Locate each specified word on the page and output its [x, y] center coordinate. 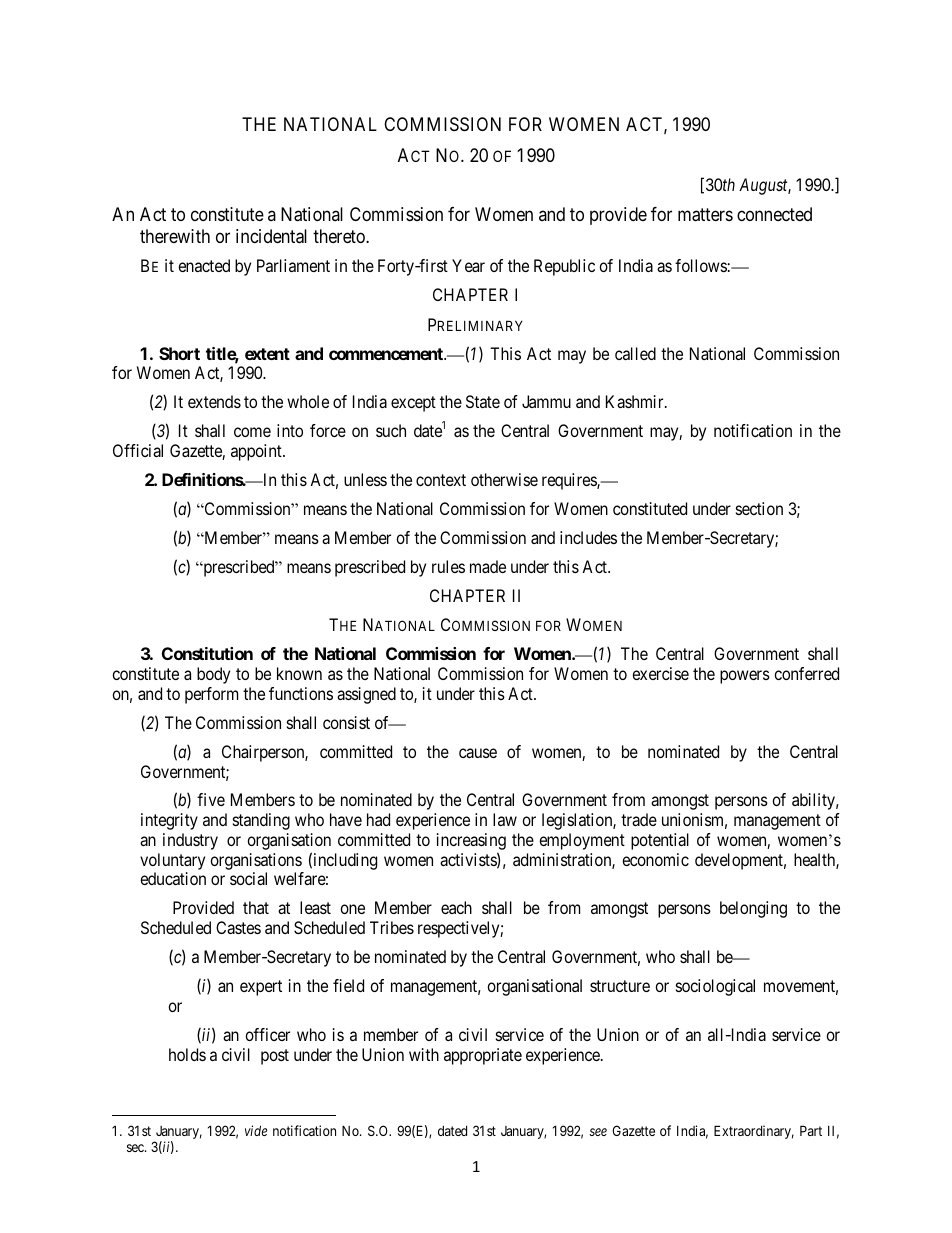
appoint [257, 452]
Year [468, 265]
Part [811, 1130]
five [211, 799]
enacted [204, 265]
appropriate [483, 1056]
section [759, 508]
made [488, 566]
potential [660, 841]
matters [705, 215]
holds [187, 1054]
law [505, 819]
